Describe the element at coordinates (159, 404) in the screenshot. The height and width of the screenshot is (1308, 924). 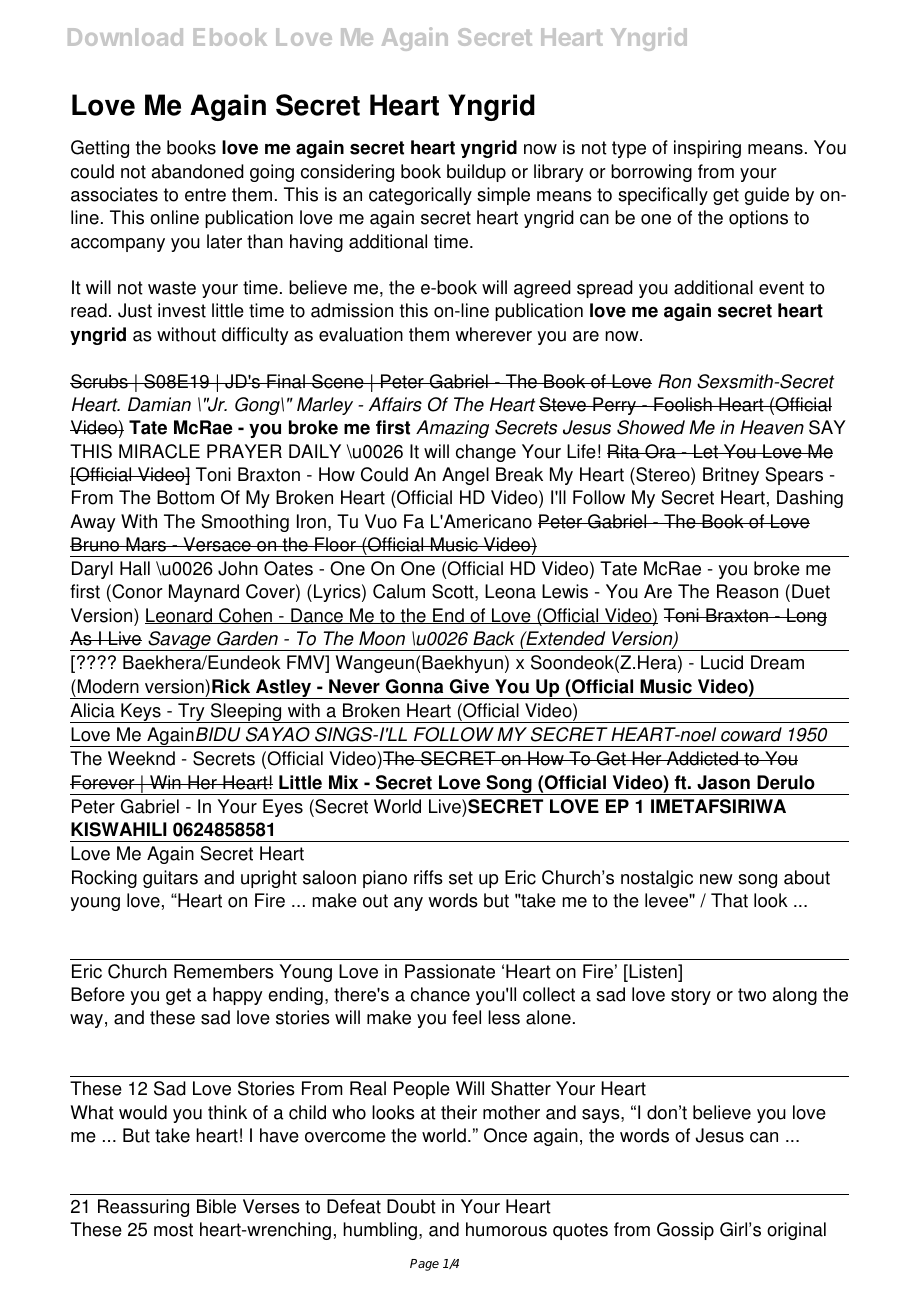
I see `Damian` at that location.
